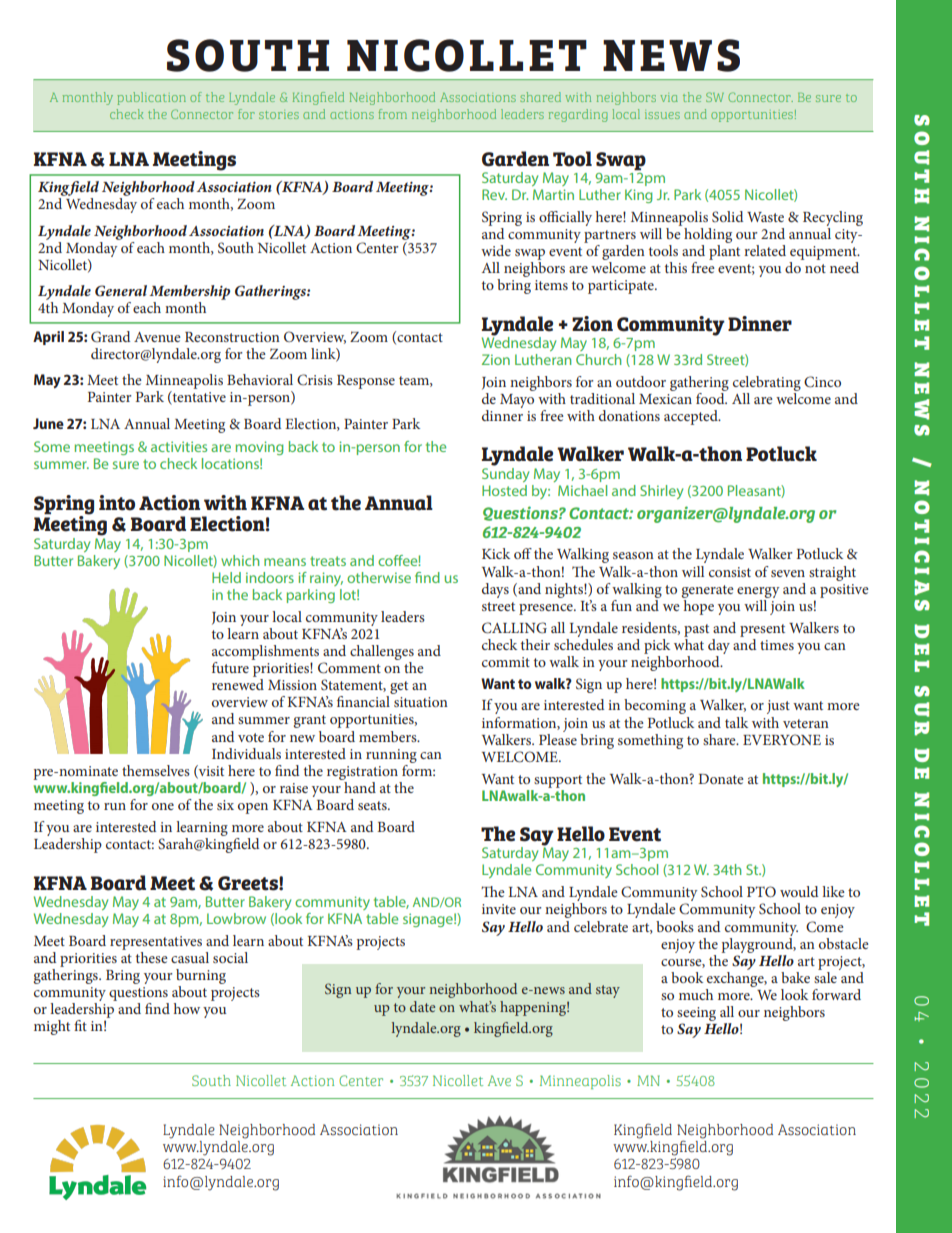  What do you see at coordinates (662, 114) in the document?
I see `issues` at bounding box center [662, 114].
